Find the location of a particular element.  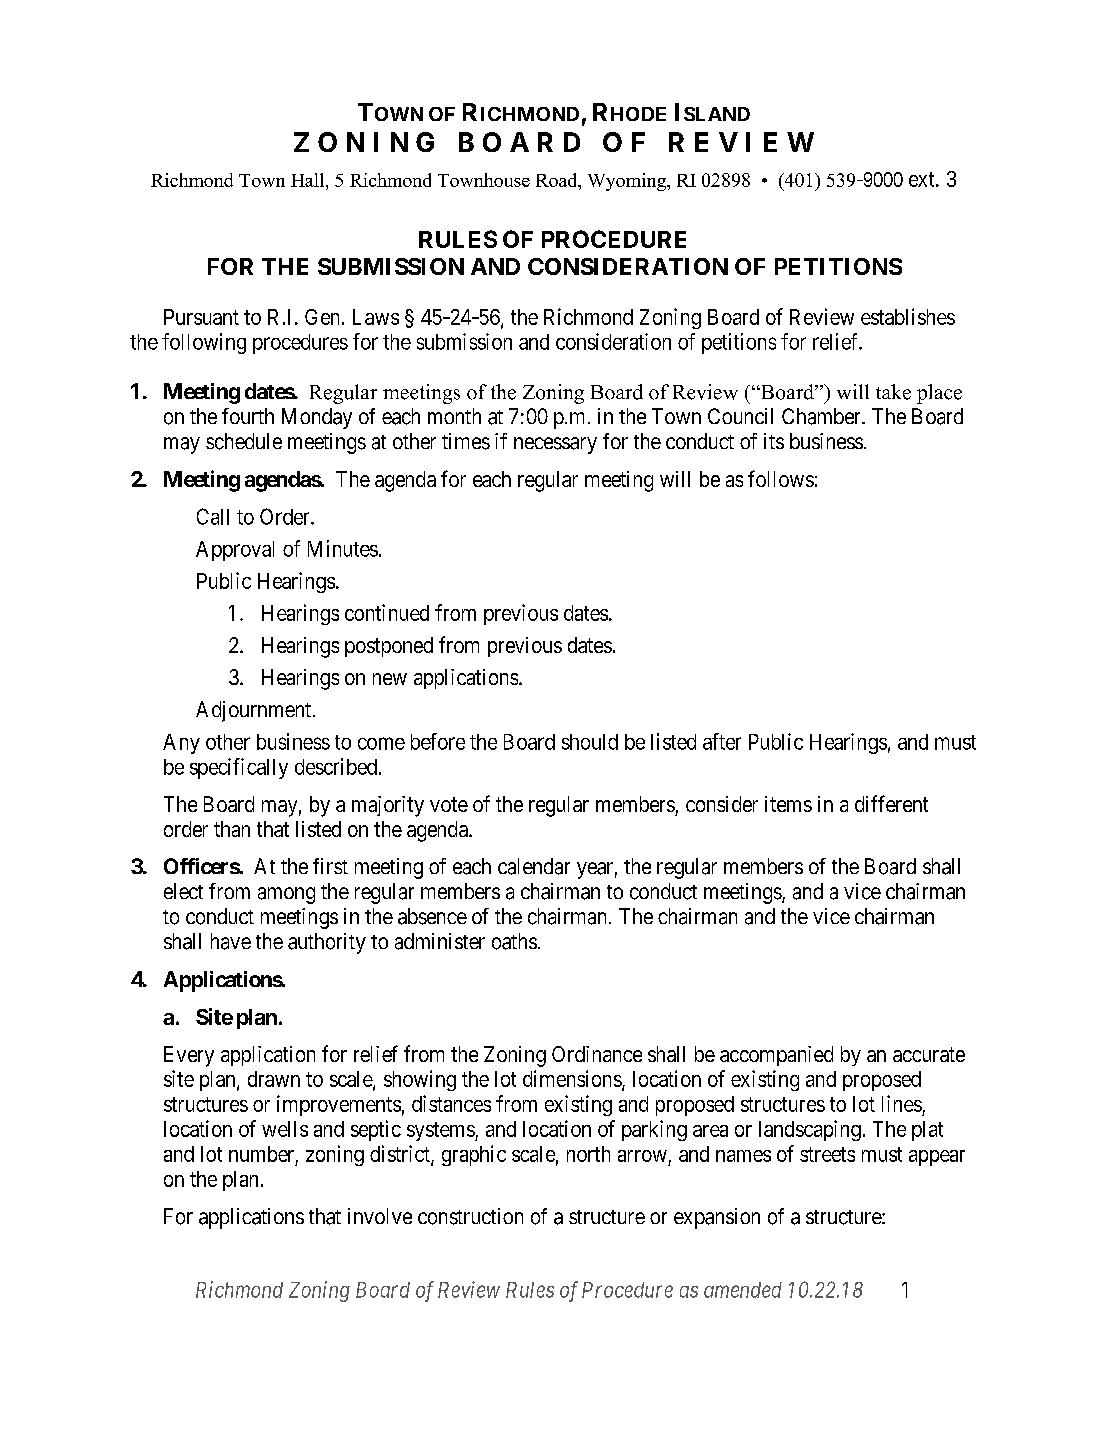

after is located at coordinates (722, 741).
